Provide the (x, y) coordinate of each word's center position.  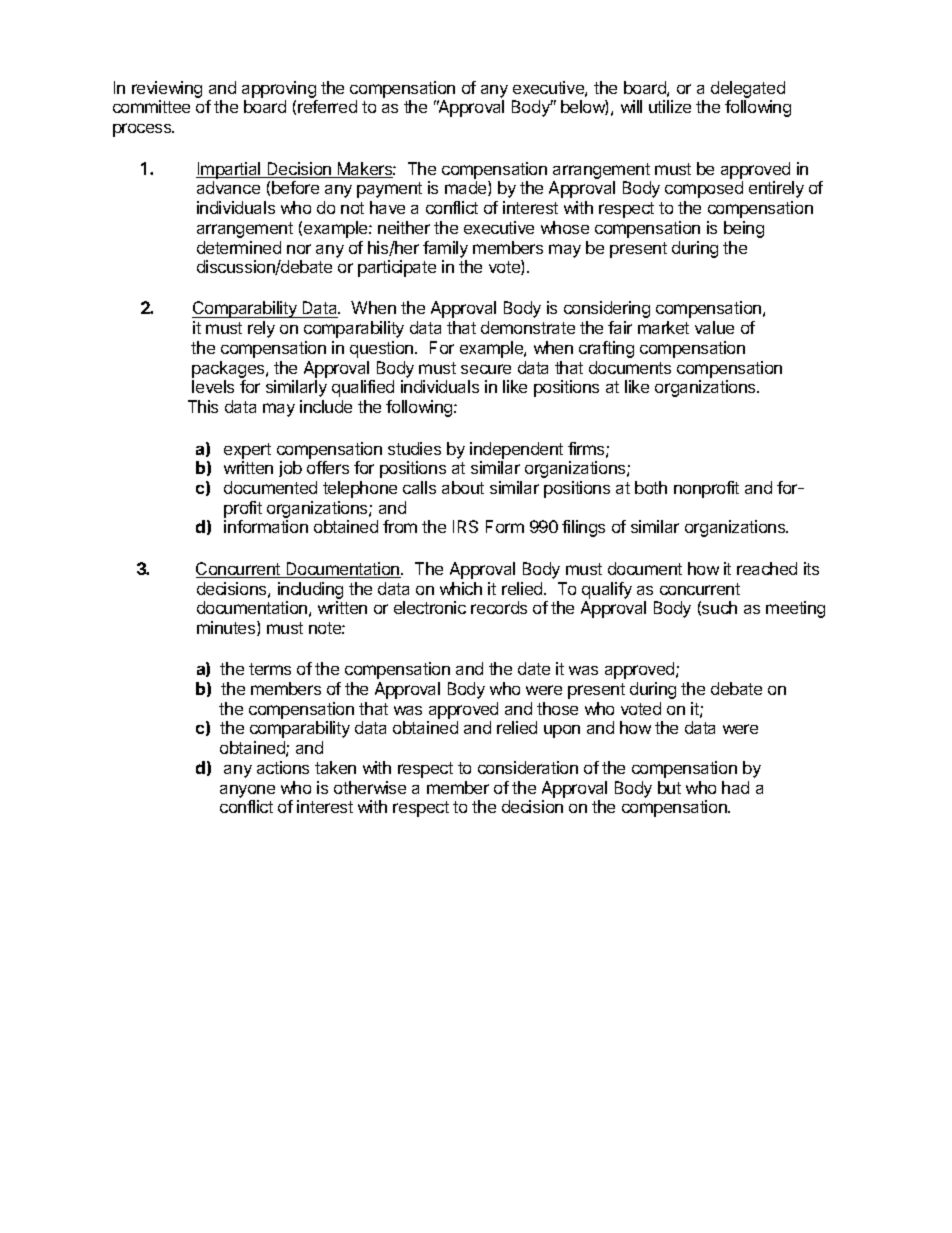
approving (280, 91)
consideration (528, 767)
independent (516, 450)
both (651, 487)
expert (247, 451)
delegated (748, 91)
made (467, 188)
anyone (247, 791)
